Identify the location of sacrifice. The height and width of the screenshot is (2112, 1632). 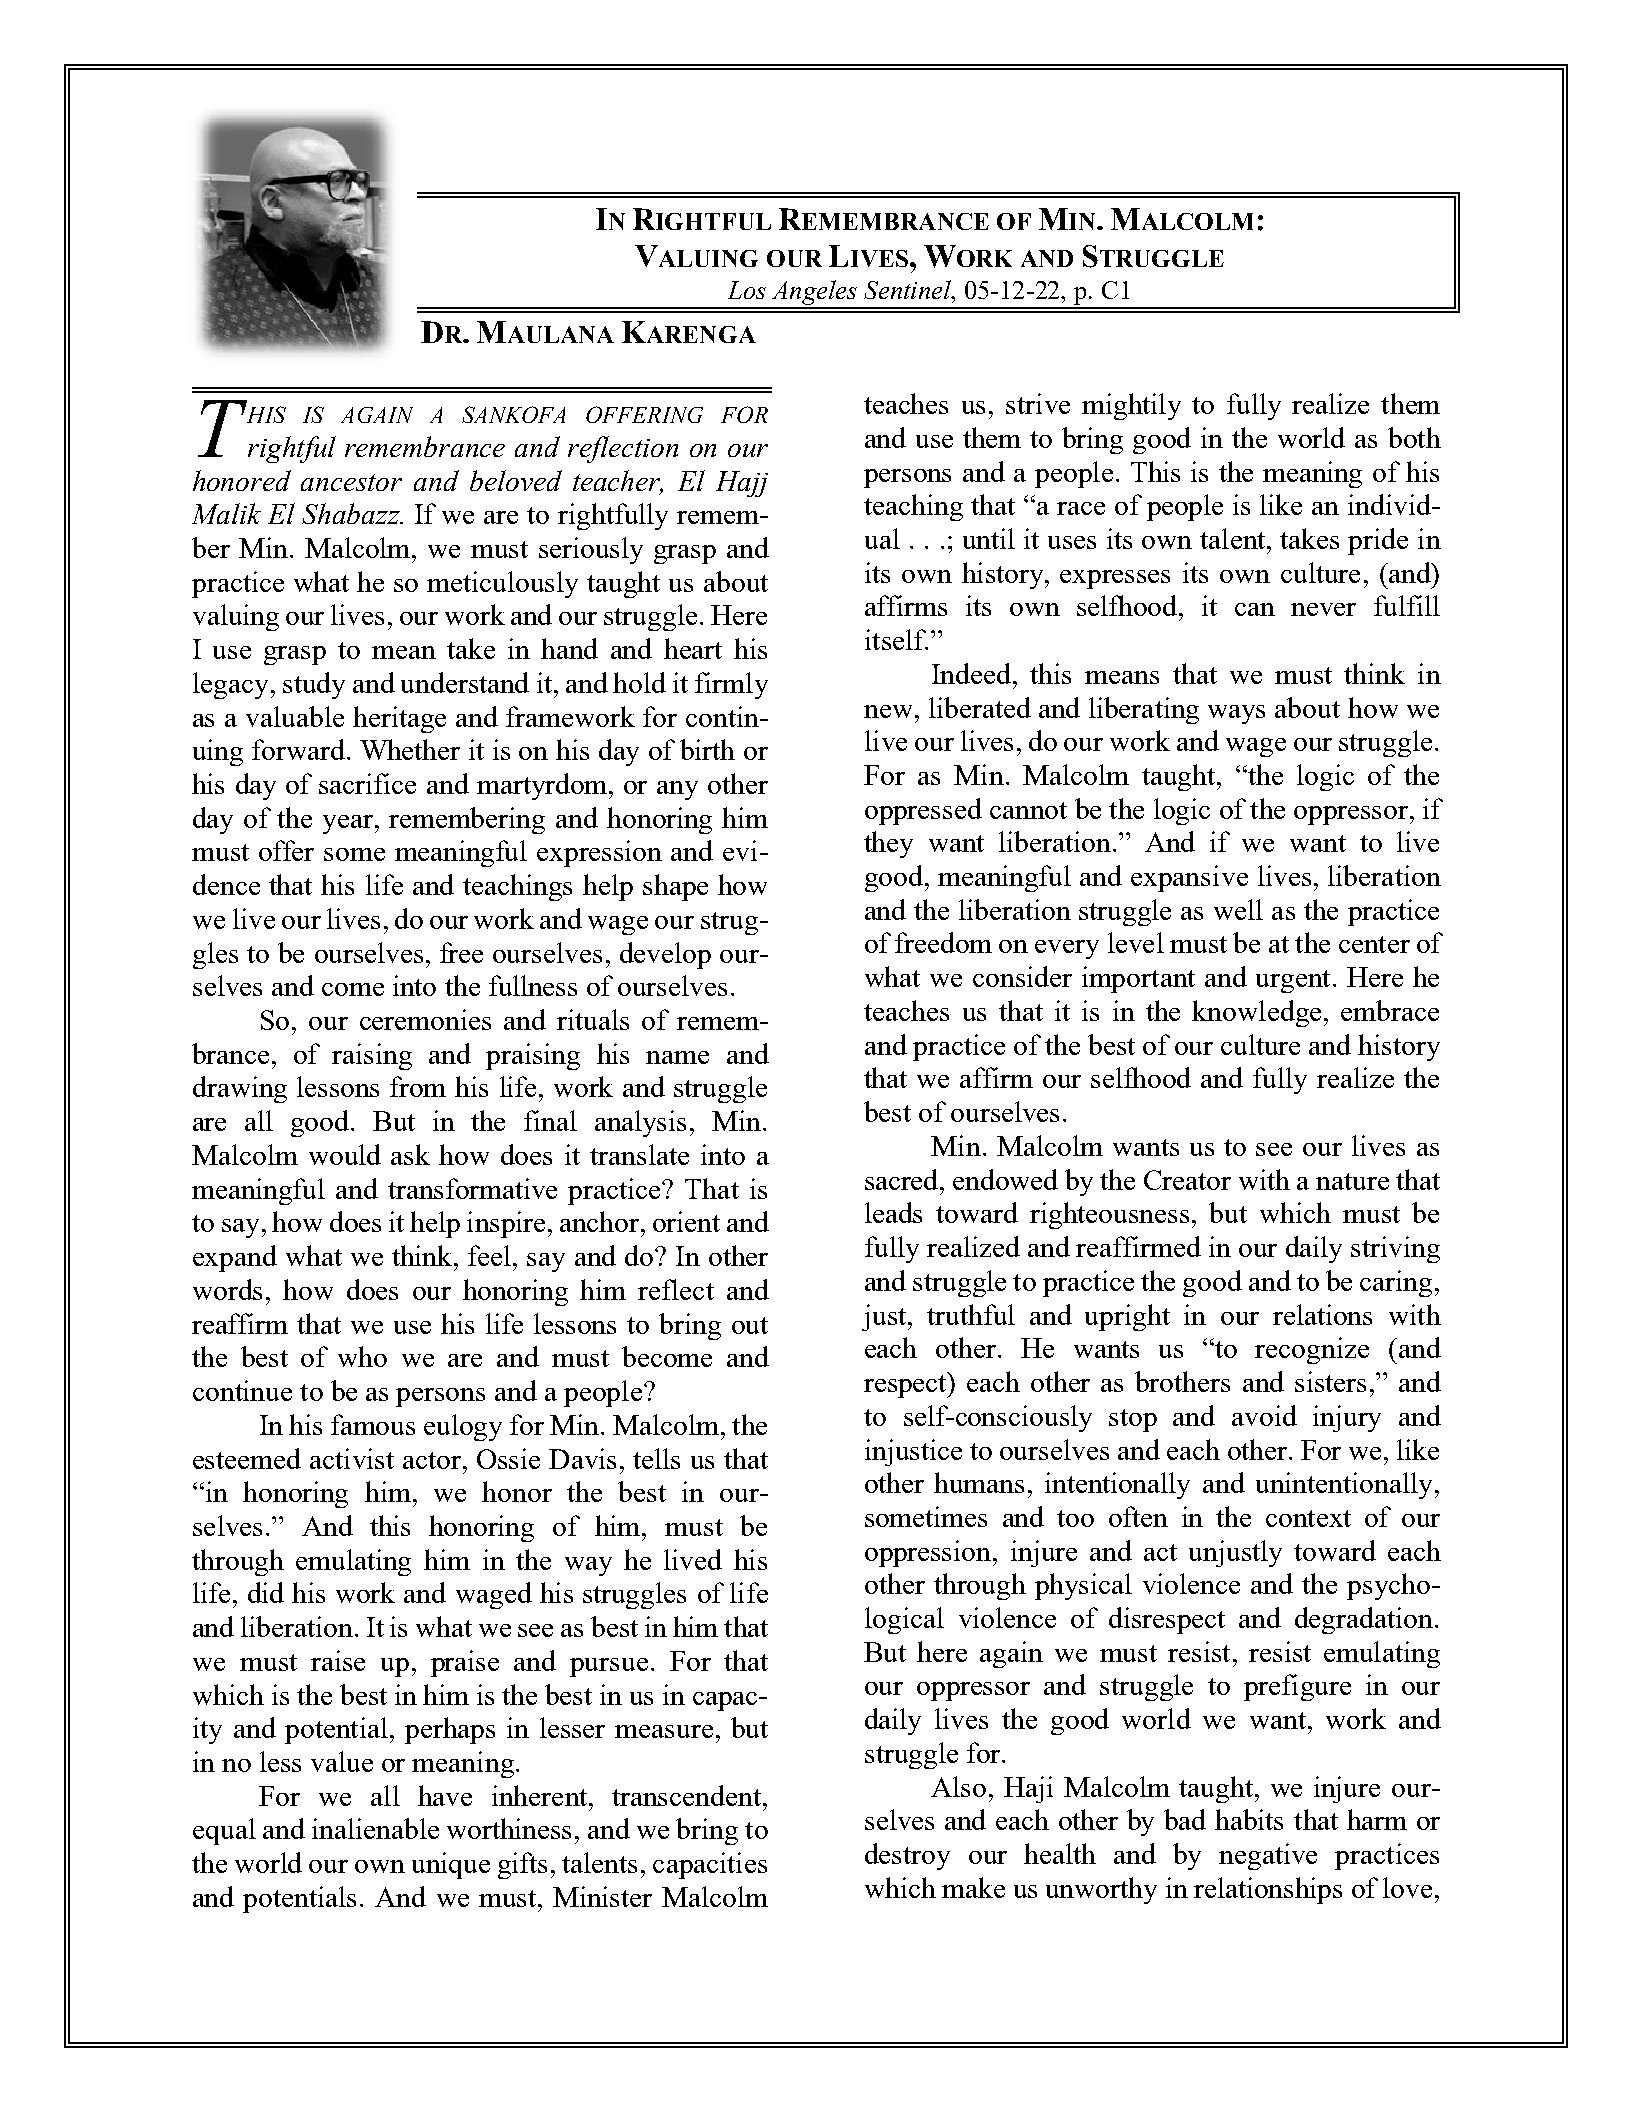
(367, 783).
